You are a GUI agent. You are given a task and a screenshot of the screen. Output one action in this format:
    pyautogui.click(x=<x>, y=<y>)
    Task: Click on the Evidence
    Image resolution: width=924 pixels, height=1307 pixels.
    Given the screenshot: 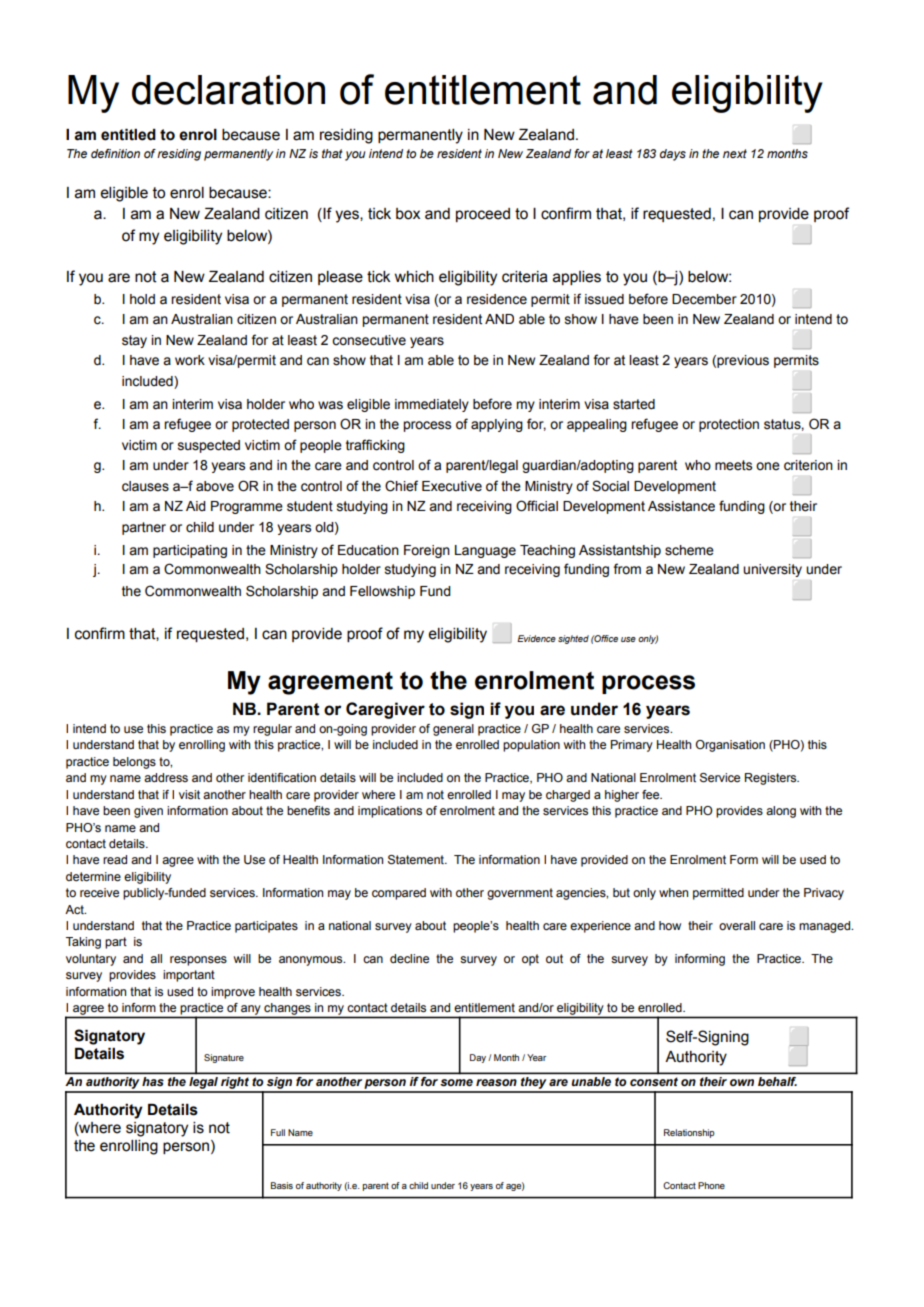 What is the action you would take?
    pyautogui.click(x=536, y=638)
